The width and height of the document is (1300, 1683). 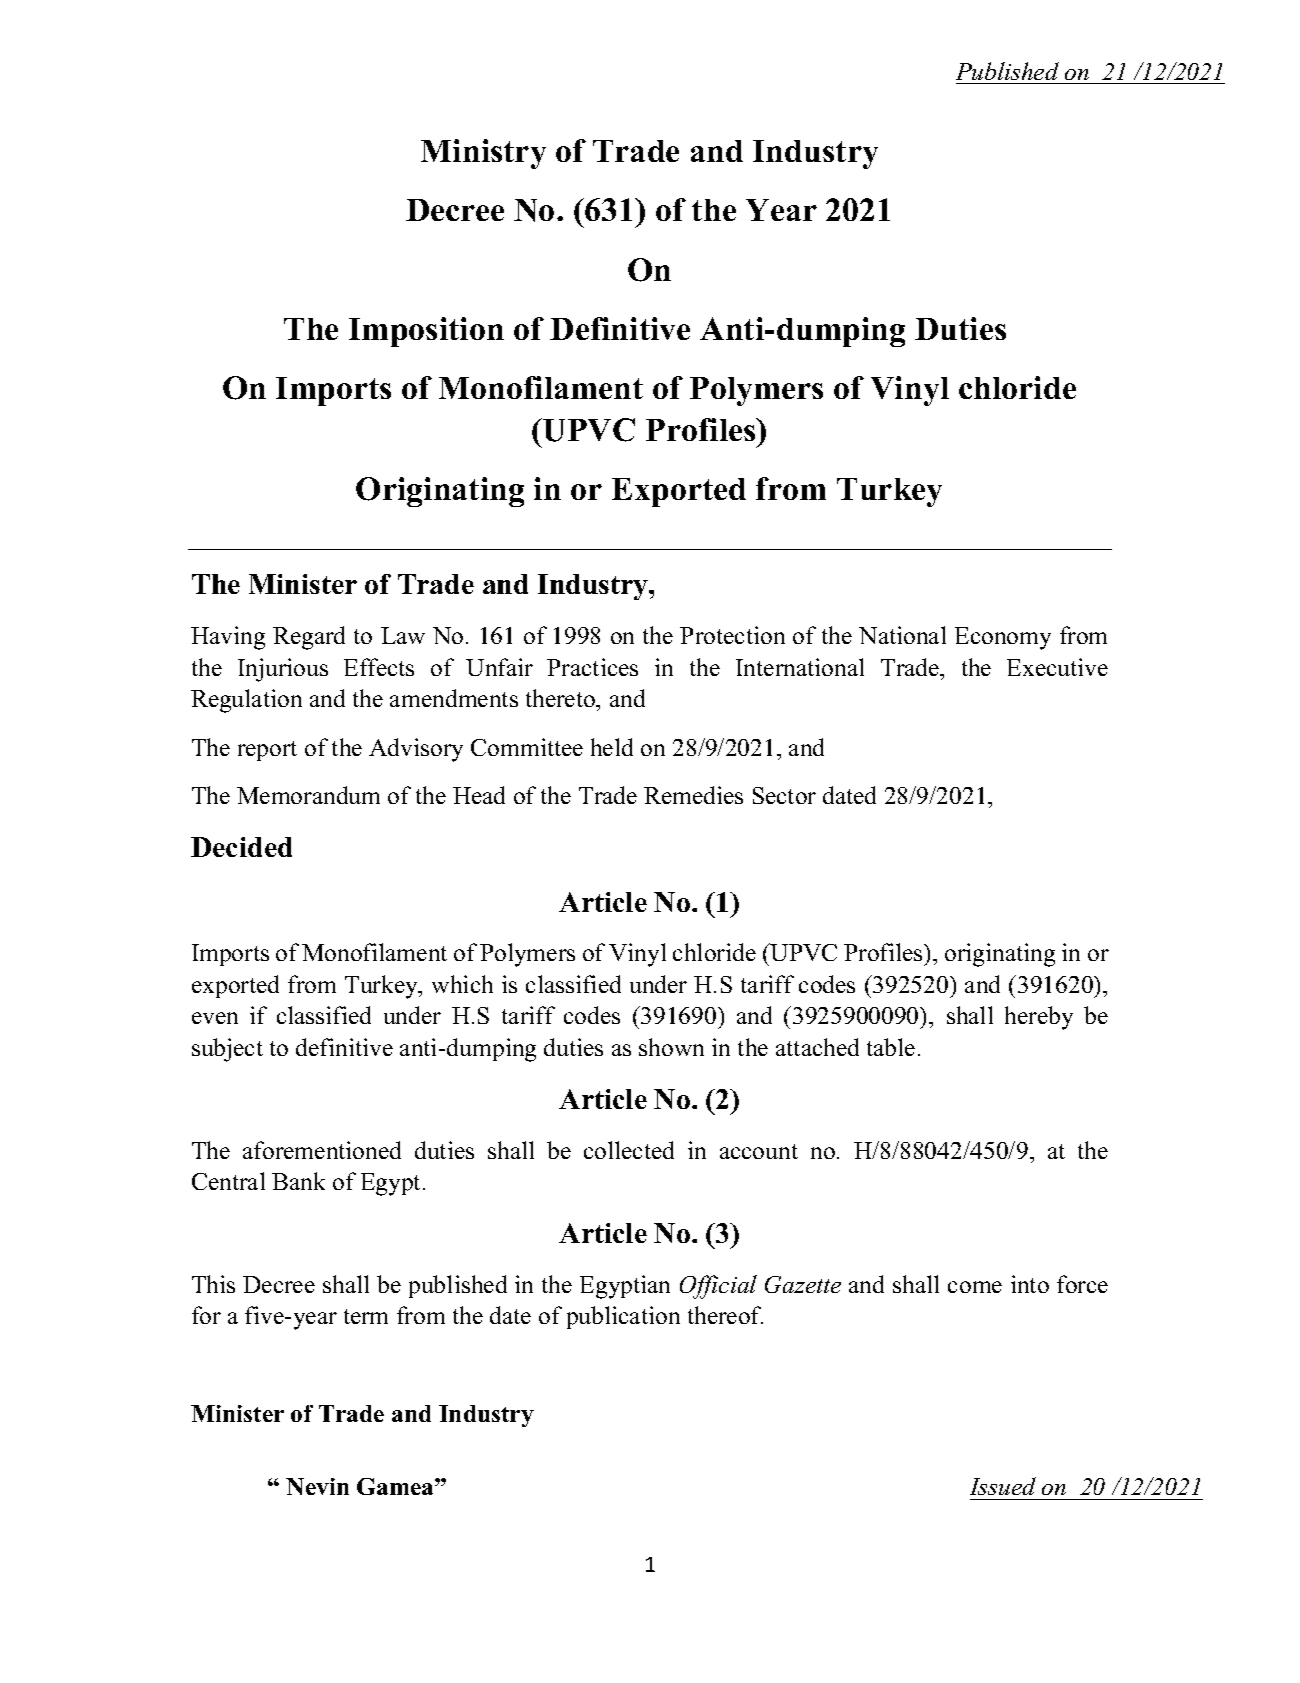 I want to click on Regard, so click(x=309, y=638).
